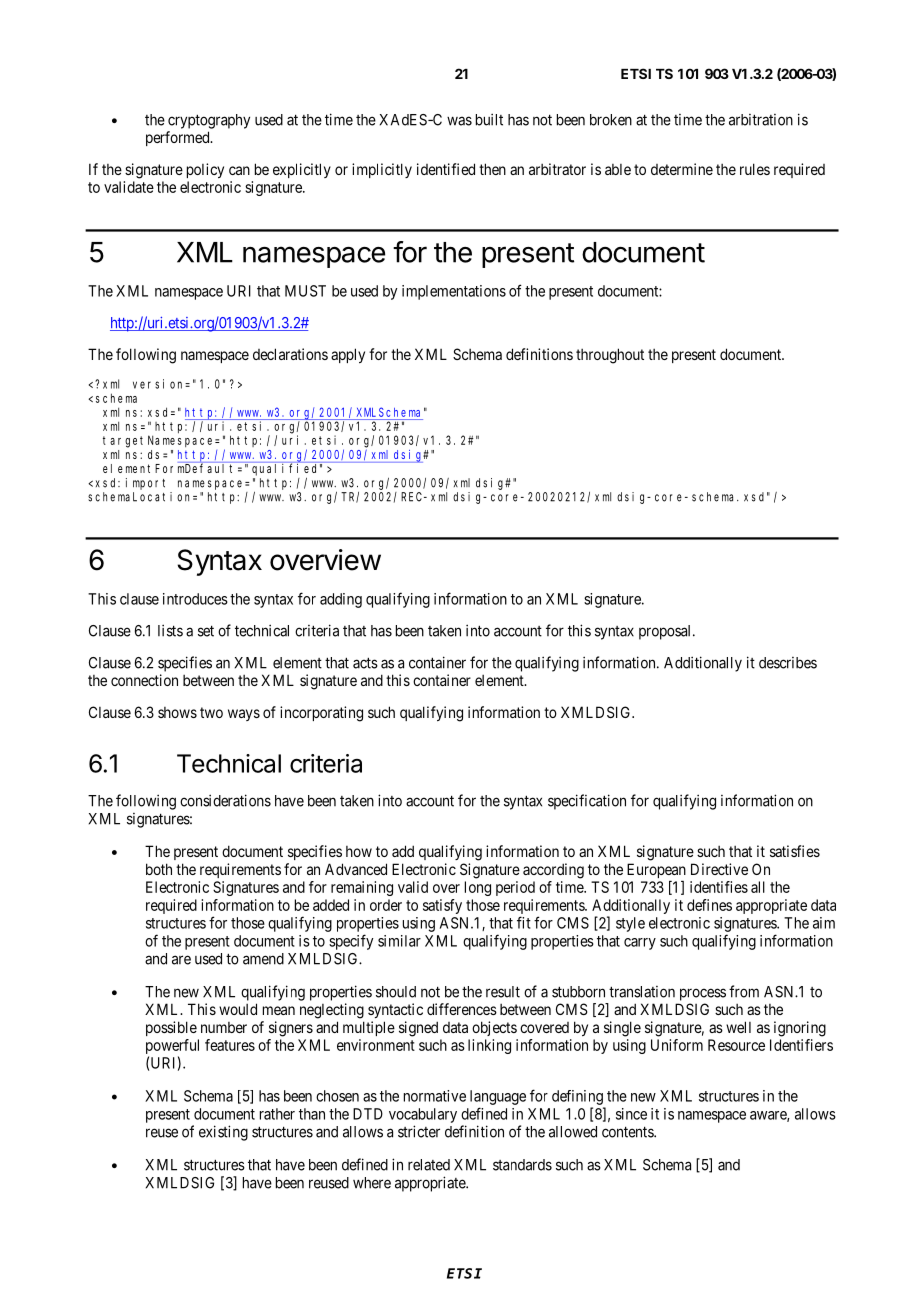 Image resolution: width=924 pixels, height=1308 pixels. What do you see at coordinates (223, 1133) in the screenshot?
I see `existing` at bounding box center [223, 1133].
